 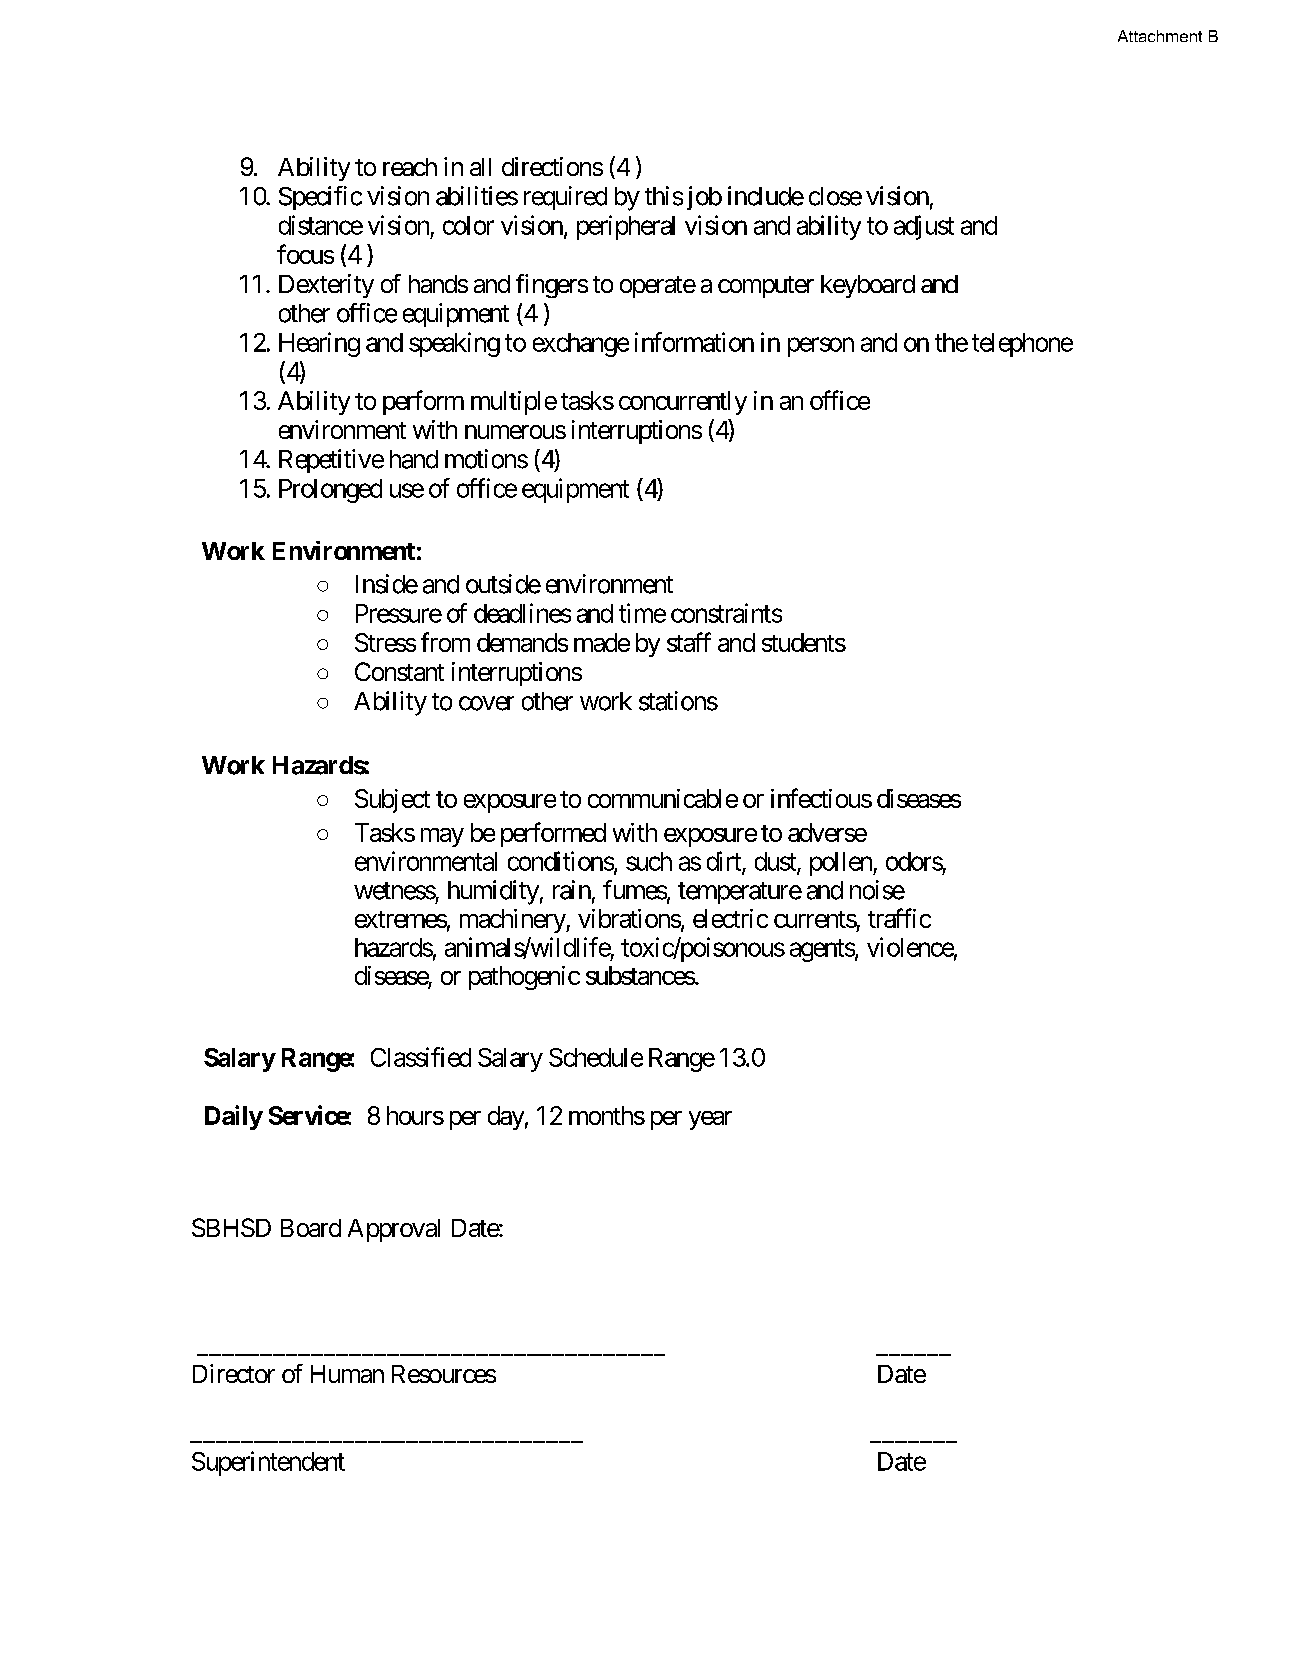 What do you see at coordinates (1160, 36) in the document?
I see `Attachment` at bounding box center [1160, 36].
